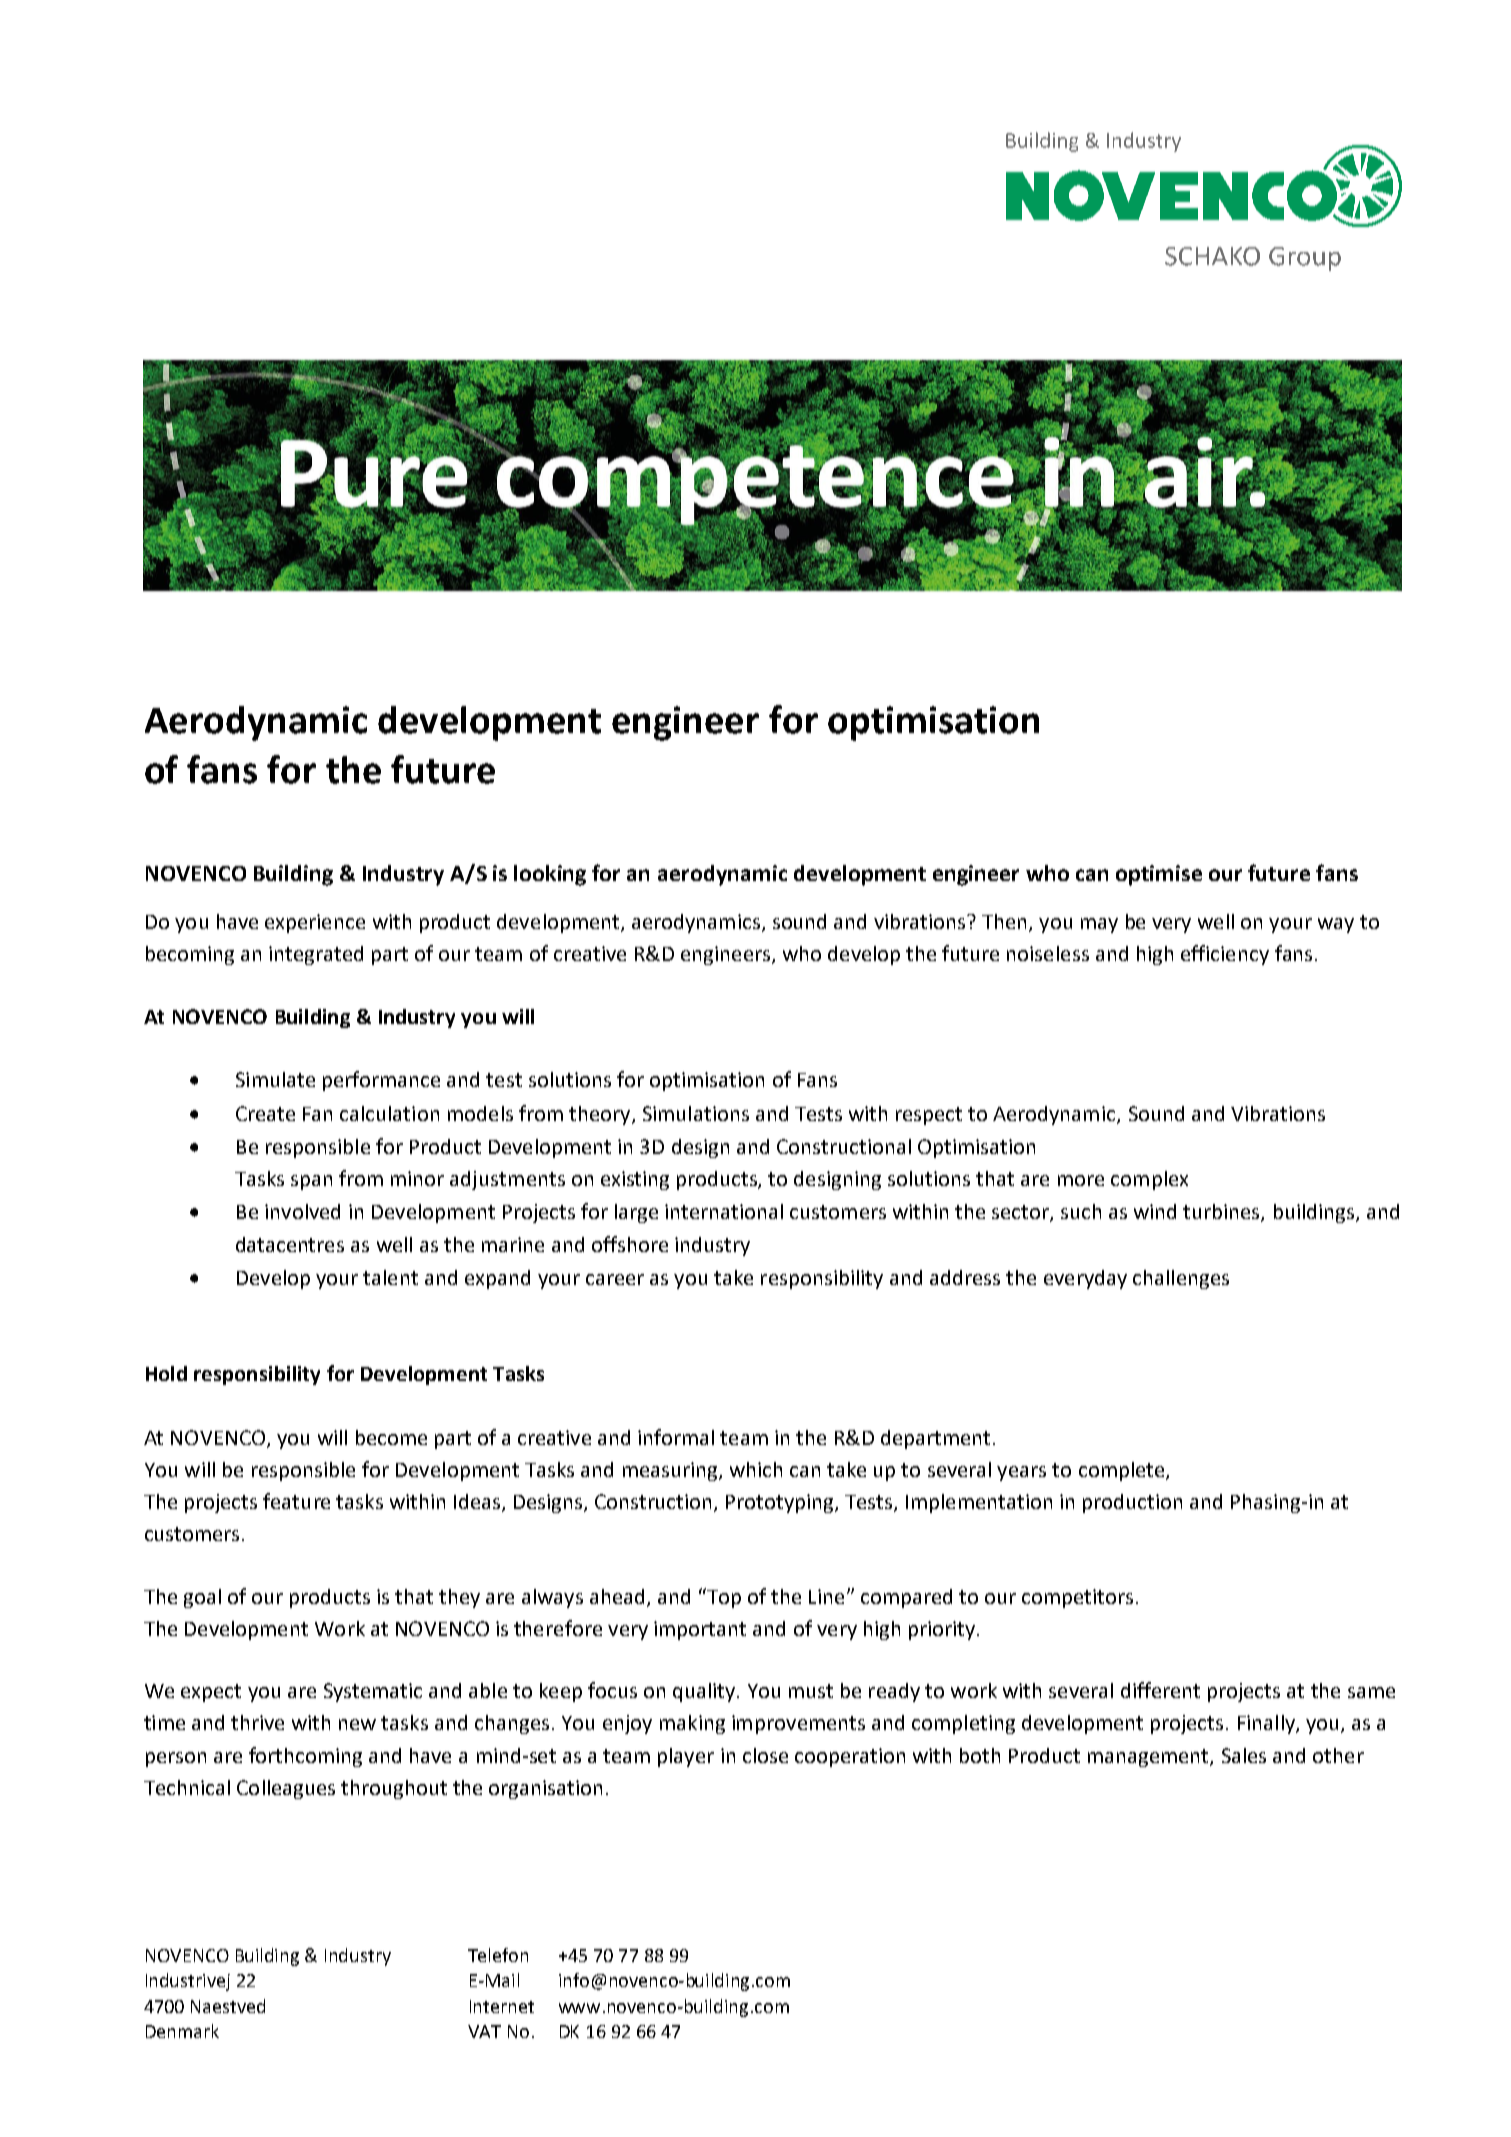 The height and width of the screenshot is (2137, 1511). Describe the element at coordinates (550, 875) in the screenshot. I see `looking` at that location.
